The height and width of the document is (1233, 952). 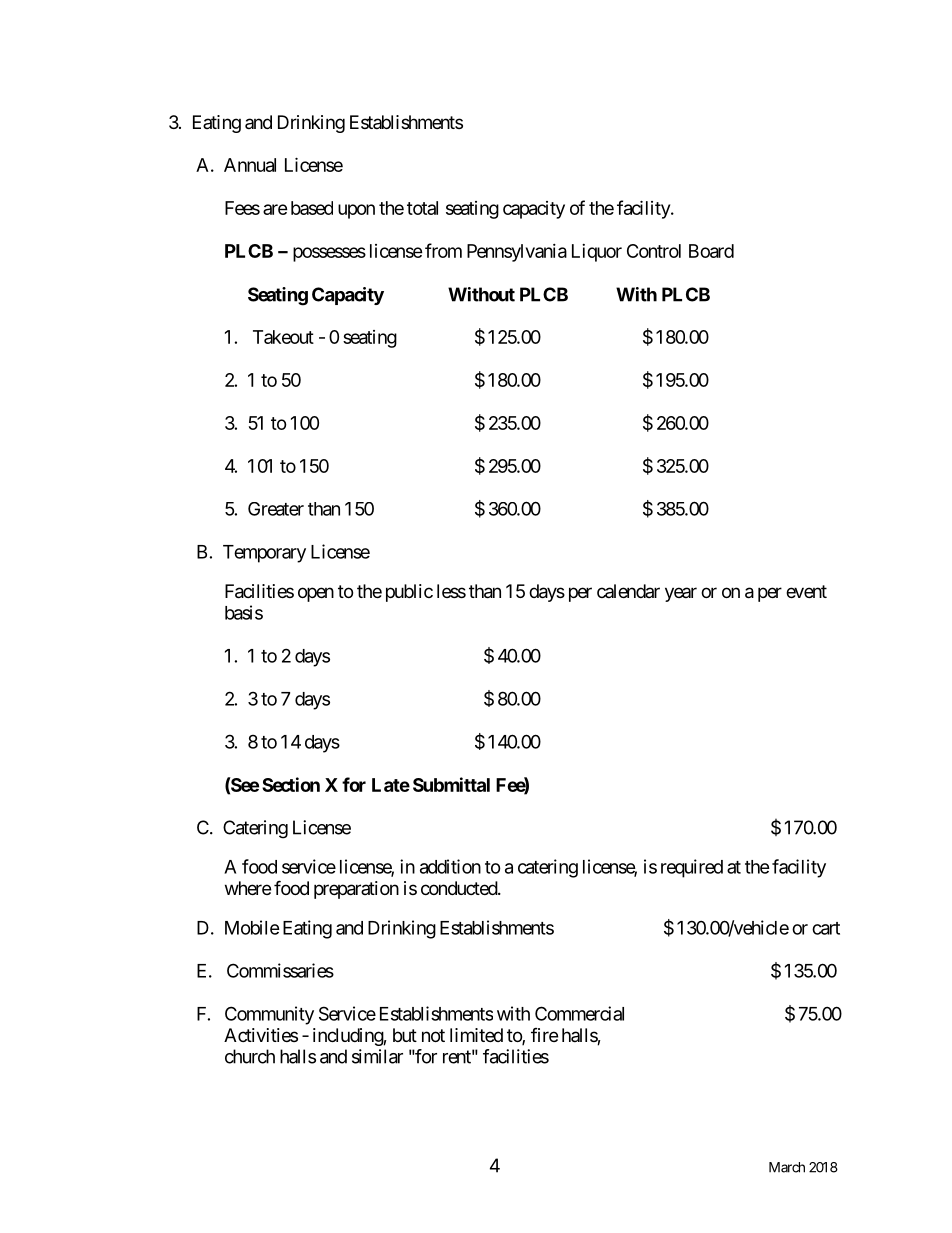 What do you see at coordinates (711, 251) in the document?
I see `Board` at bounding box center [711, 251].
